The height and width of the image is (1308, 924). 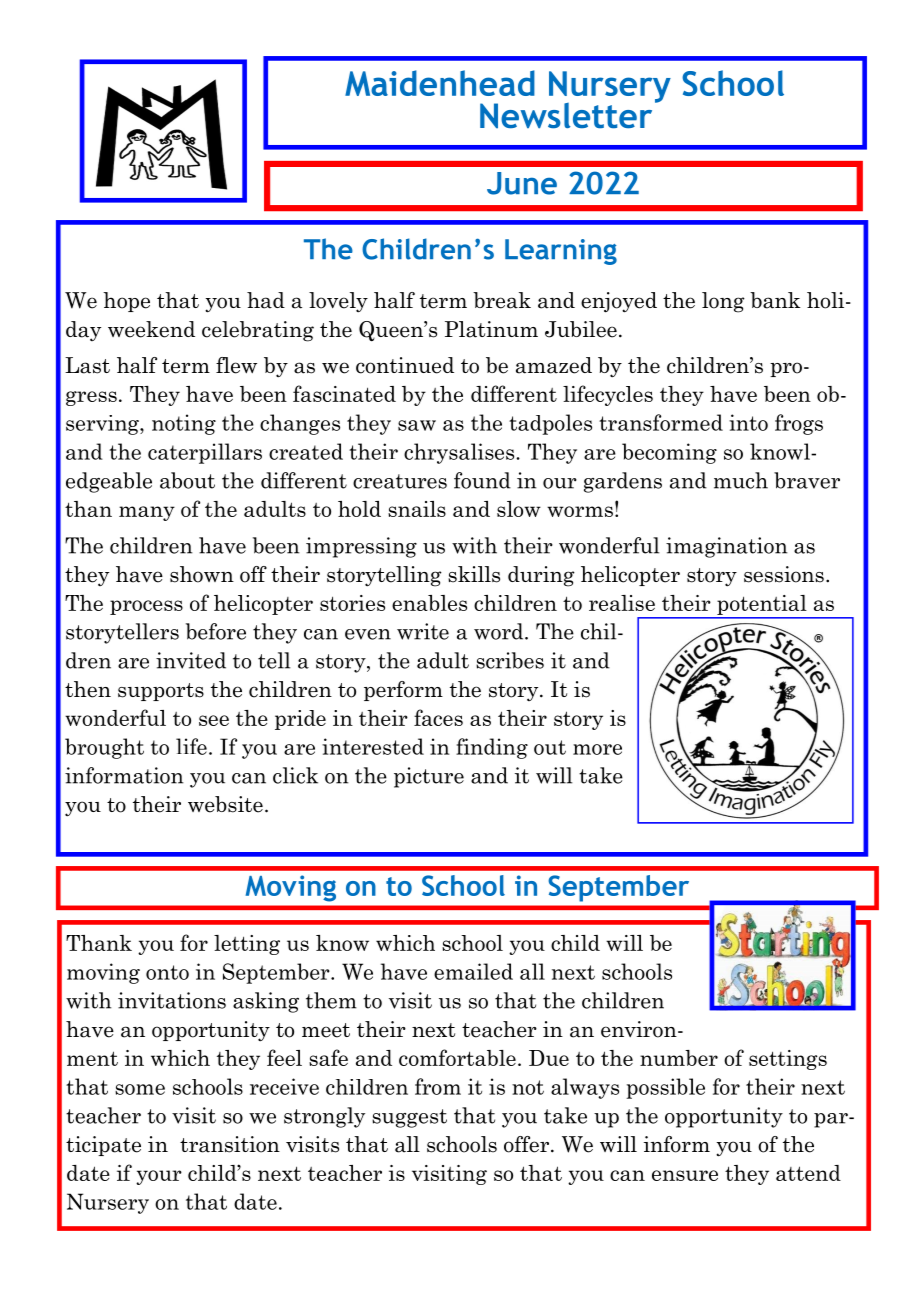 I want to click on hope, so click(x=126, y=302).
